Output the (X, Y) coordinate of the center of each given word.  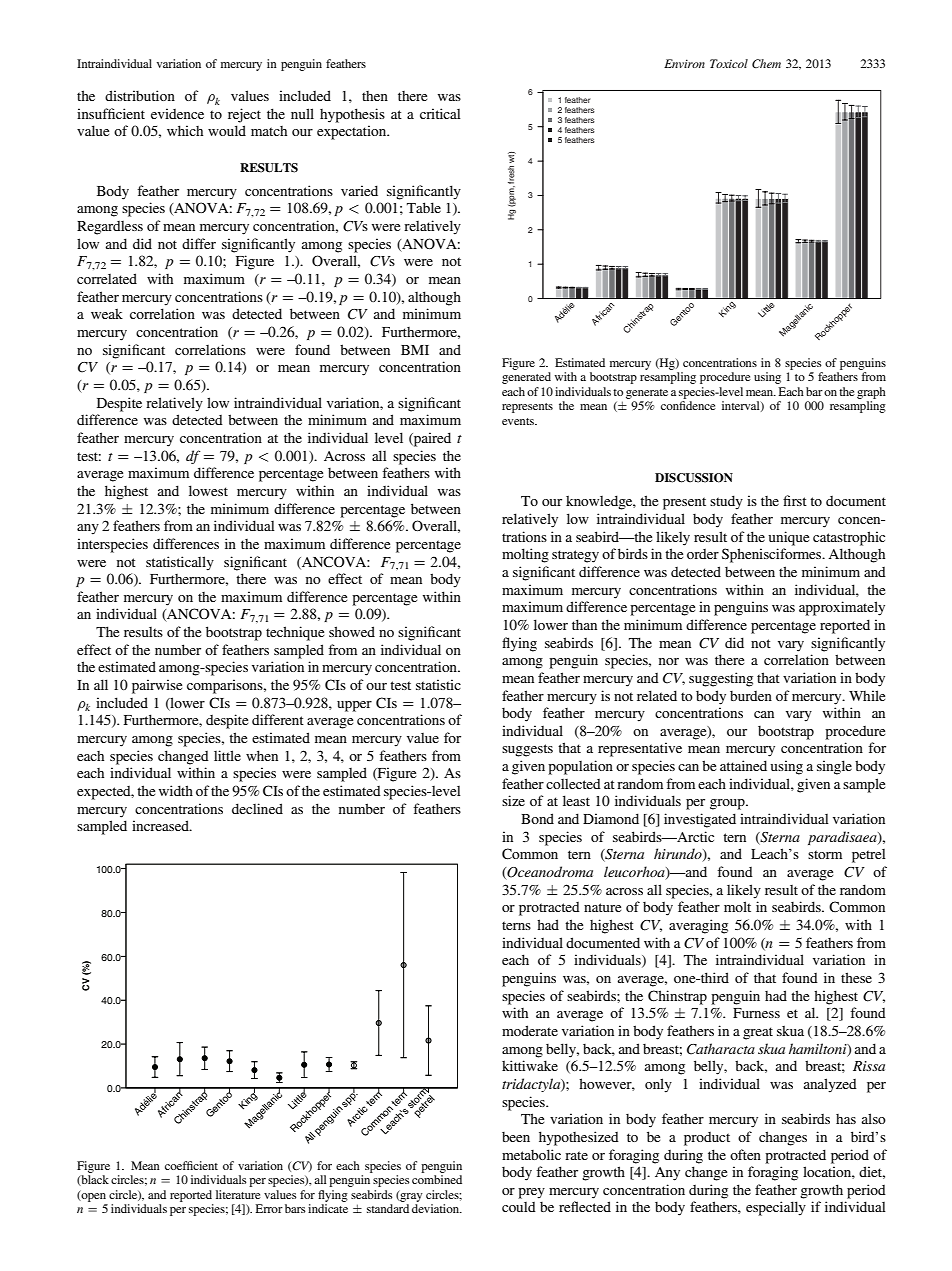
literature (238, 1194)
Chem (766, 63)
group (728, 804)
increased (161, 825)
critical (440, 113)
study (726, 502)
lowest (208, 490)
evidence (177, 113)
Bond (537, 818)
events (519, 421)
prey (531, 1193)
